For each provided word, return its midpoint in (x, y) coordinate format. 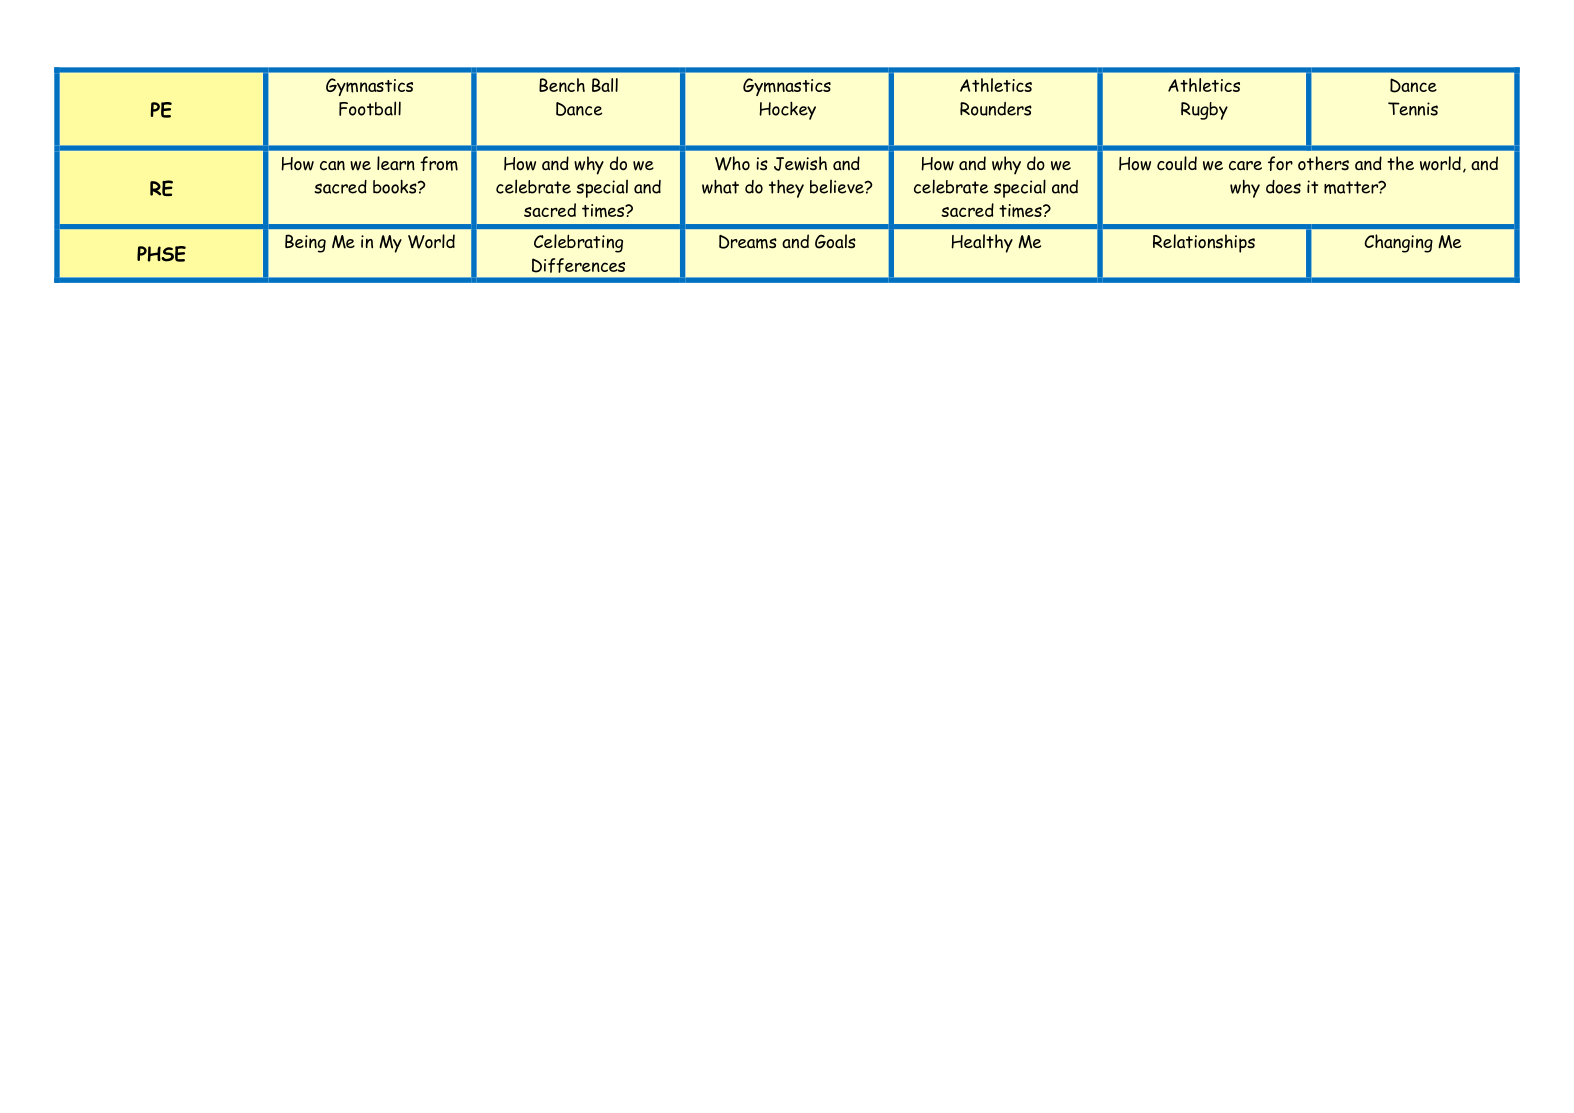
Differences (578, 265)
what (720, 186)
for (1280, 163)
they (786, 188)
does (1283, 187)
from (439, 163)
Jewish (800, 163)
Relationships (1204, 243)
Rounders (996, 109)
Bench (562, 85)
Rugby (1204, 111)
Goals (835, 241)
